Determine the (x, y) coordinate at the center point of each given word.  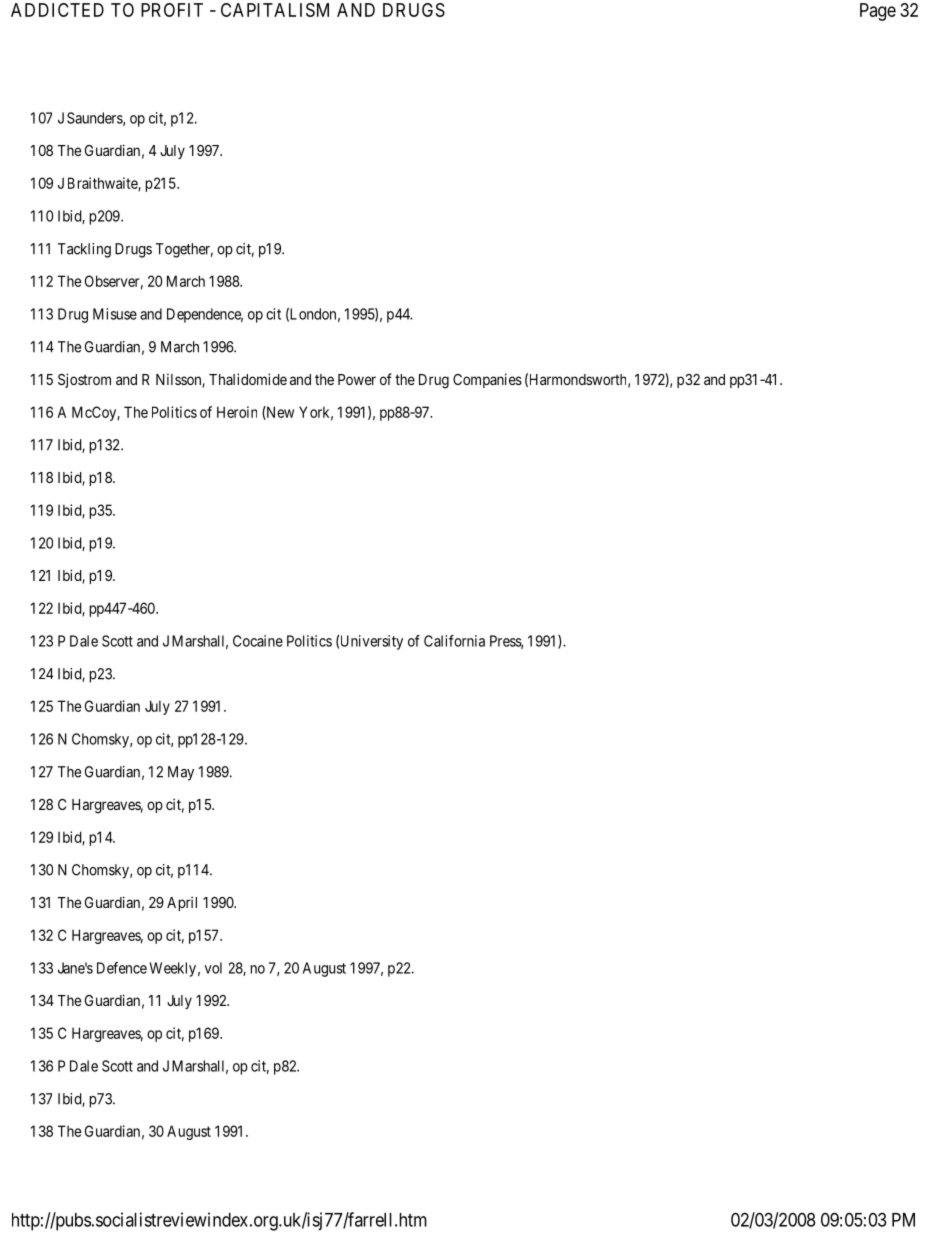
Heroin (237, 412)
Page (878, 12)
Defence (122, 968)
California (454, 641)
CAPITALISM (275, 10)
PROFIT (172, 10)
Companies (487, 380)
